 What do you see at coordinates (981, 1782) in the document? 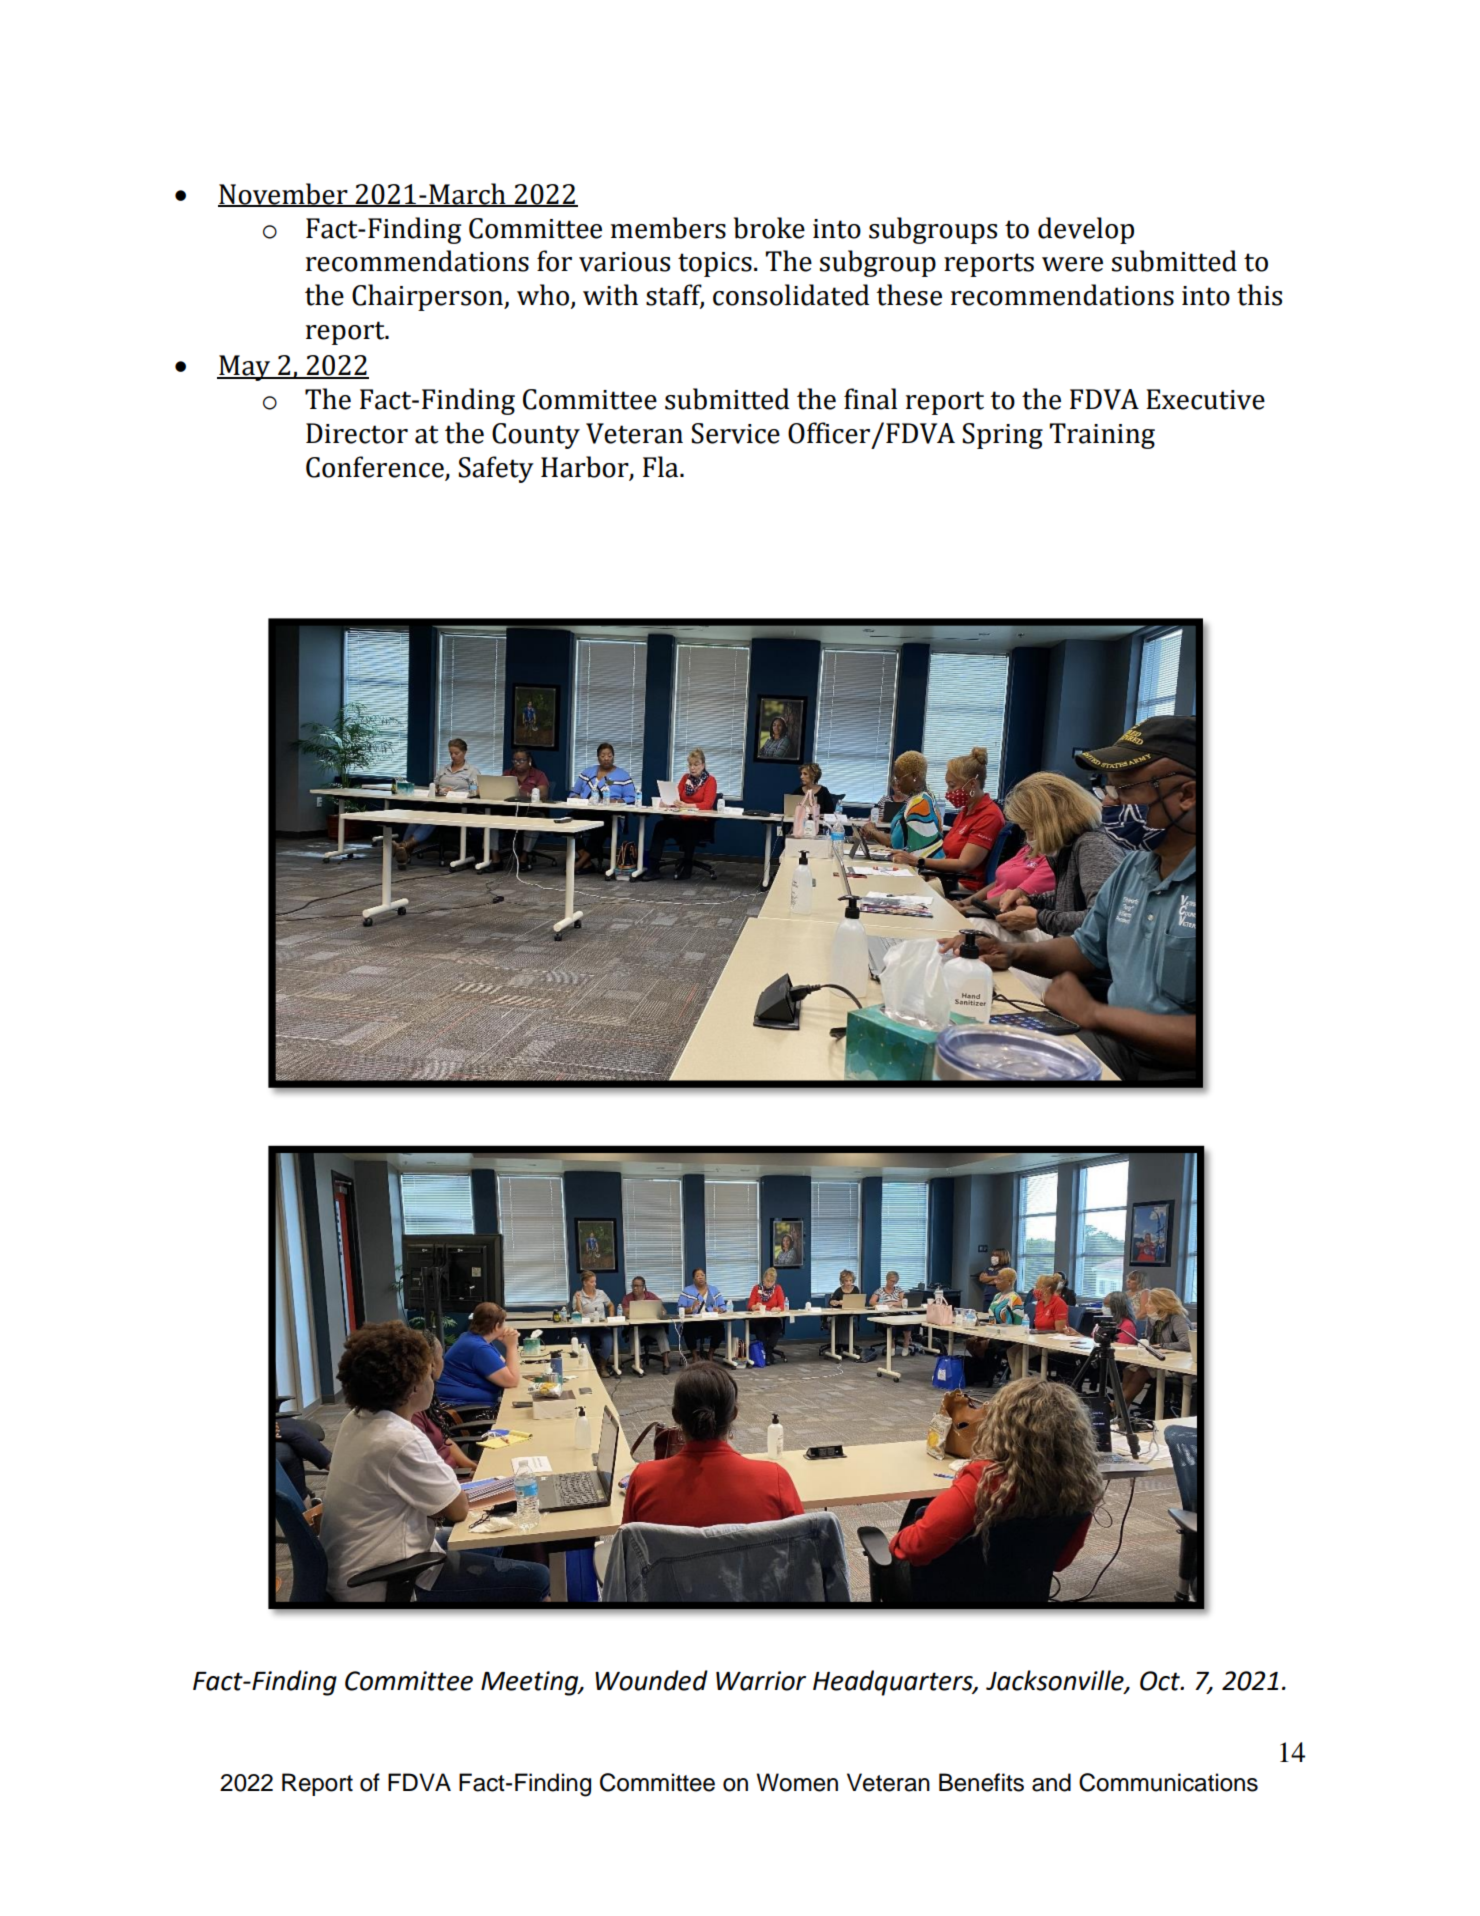
I see `Benefits` at bounding box center [981, 1782].
